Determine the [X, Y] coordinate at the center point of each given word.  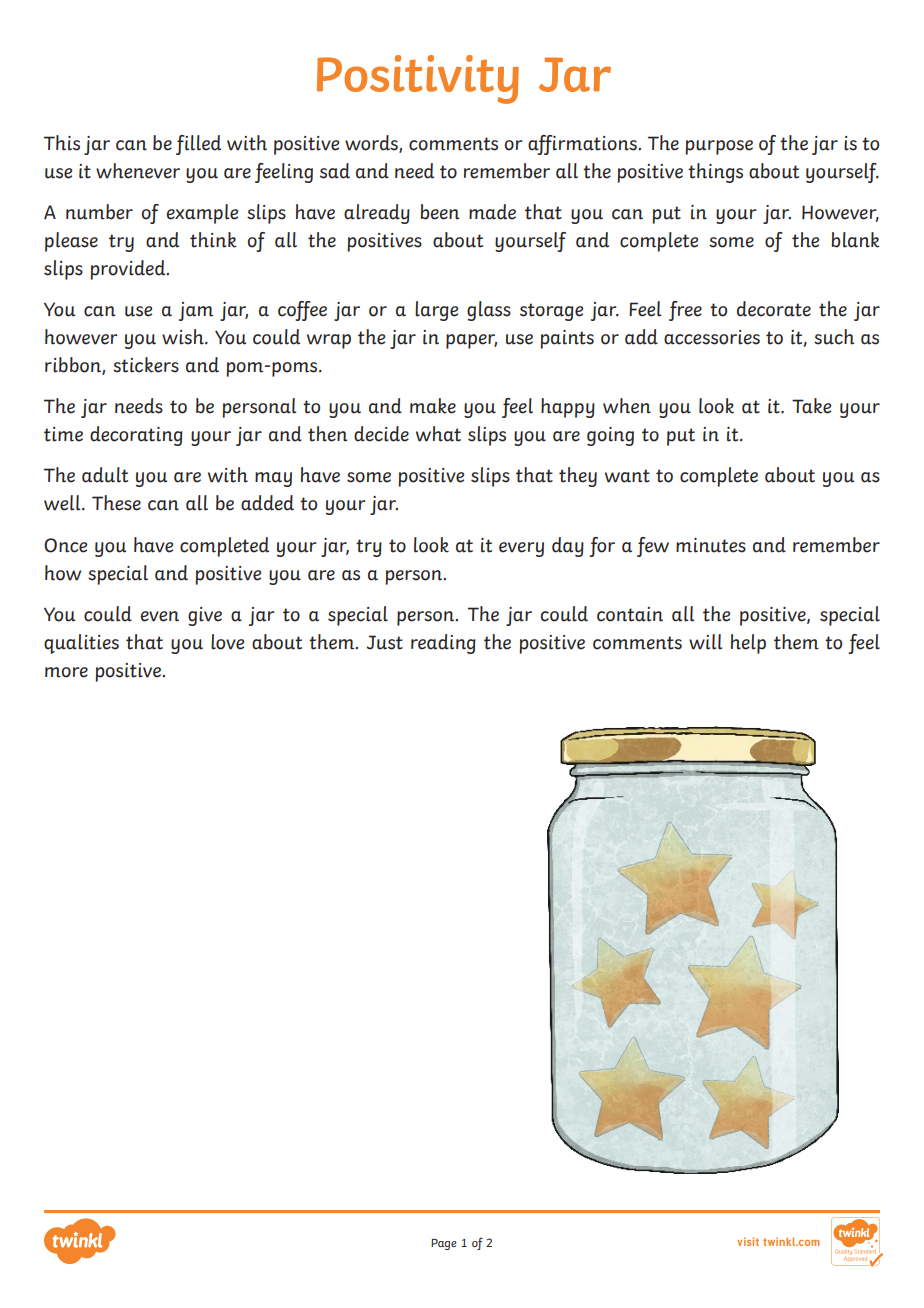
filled [198, 145]
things [715, 173]
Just [384, 642]
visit [748, 1241]
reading [443, 644]
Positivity [418, 79]
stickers [146, 365]
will [705, 642]
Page [444, 1244]
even [160, 616]
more [66, 672]
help [748, 644]
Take [811, 406]
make [433, 406]
